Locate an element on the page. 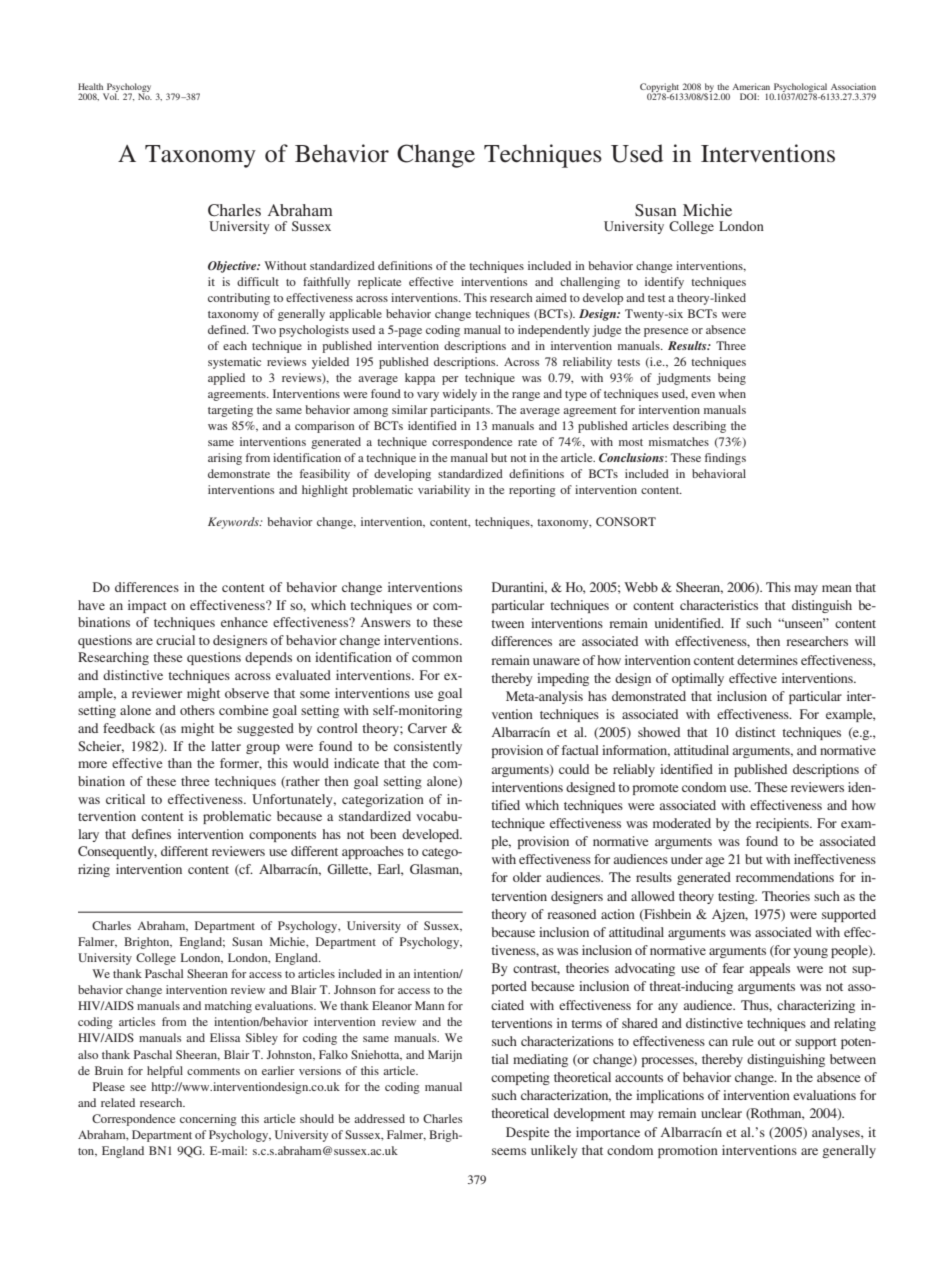  recipients is located at coordinates (783, 824).
